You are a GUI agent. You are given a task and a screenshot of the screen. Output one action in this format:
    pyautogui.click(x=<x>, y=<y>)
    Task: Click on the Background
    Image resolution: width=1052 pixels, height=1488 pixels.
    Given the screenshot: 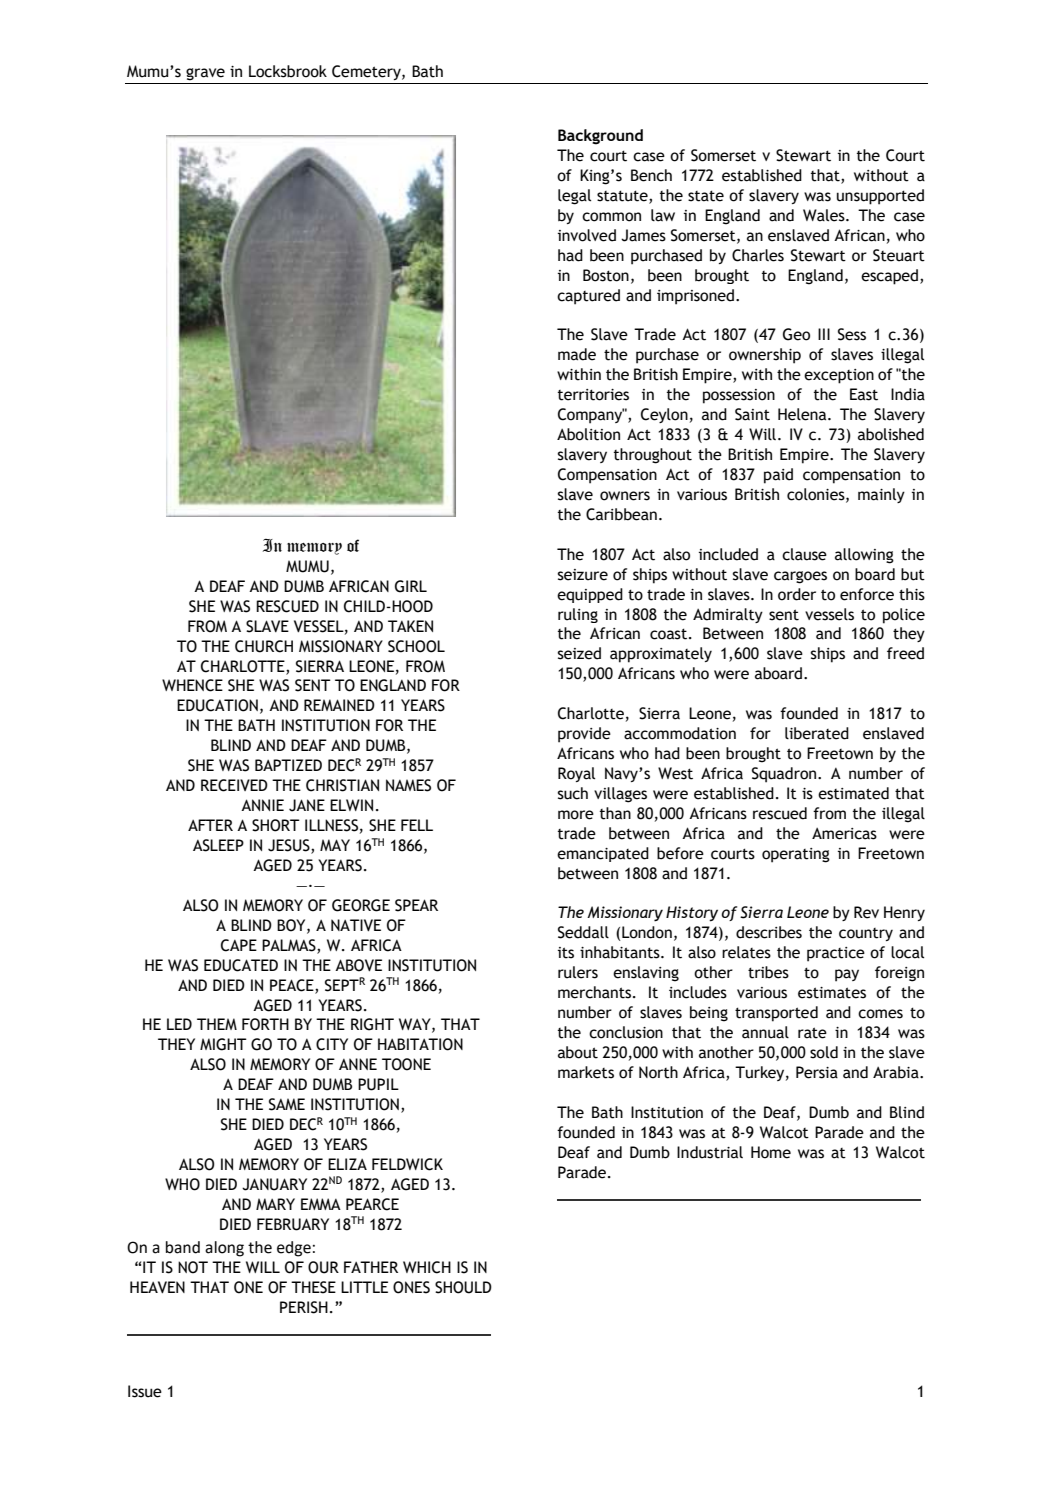 What is the action you would take?
    pyautogui.click(x=600, y=137)
